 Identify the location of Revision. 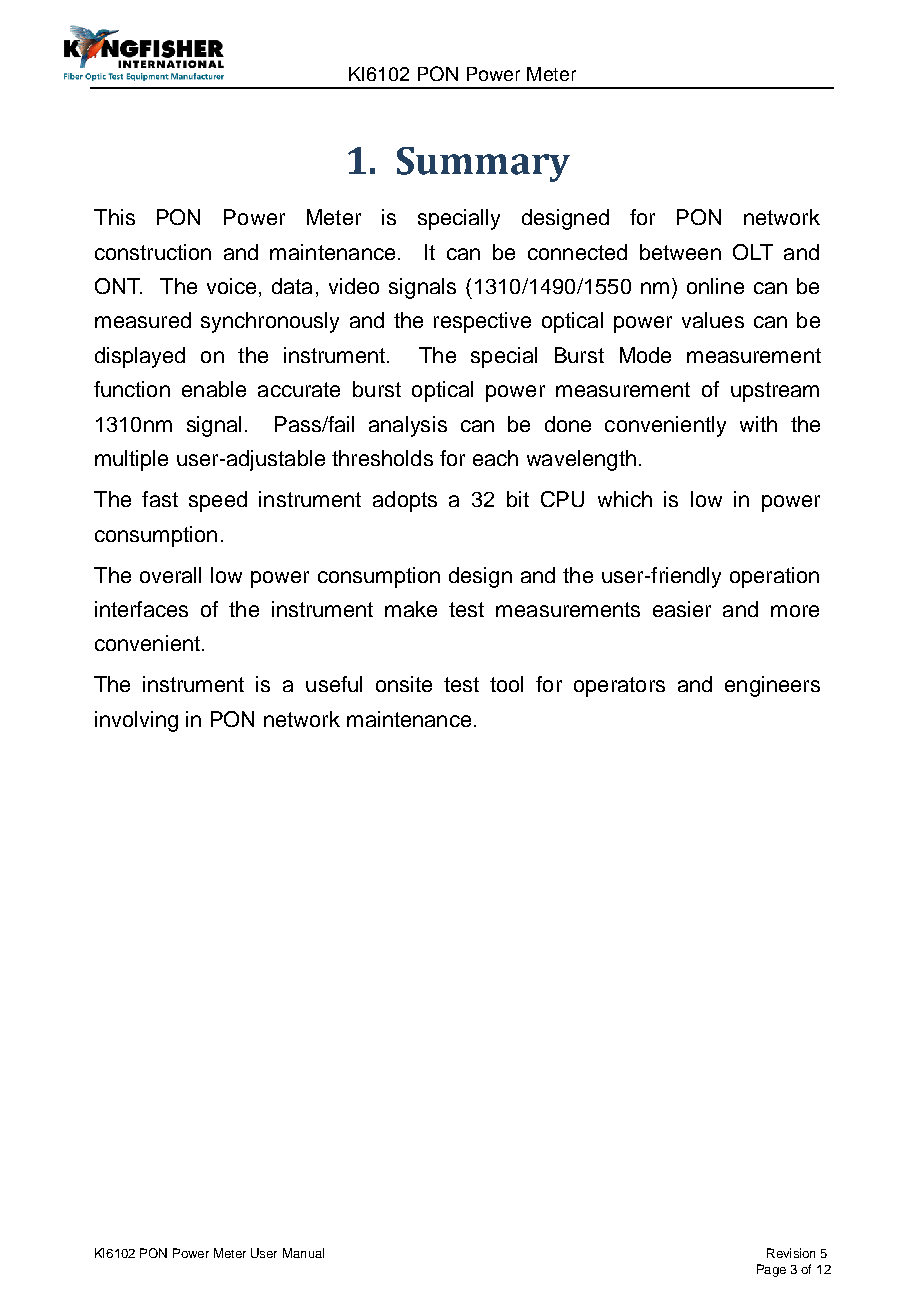
(791, 1253).
